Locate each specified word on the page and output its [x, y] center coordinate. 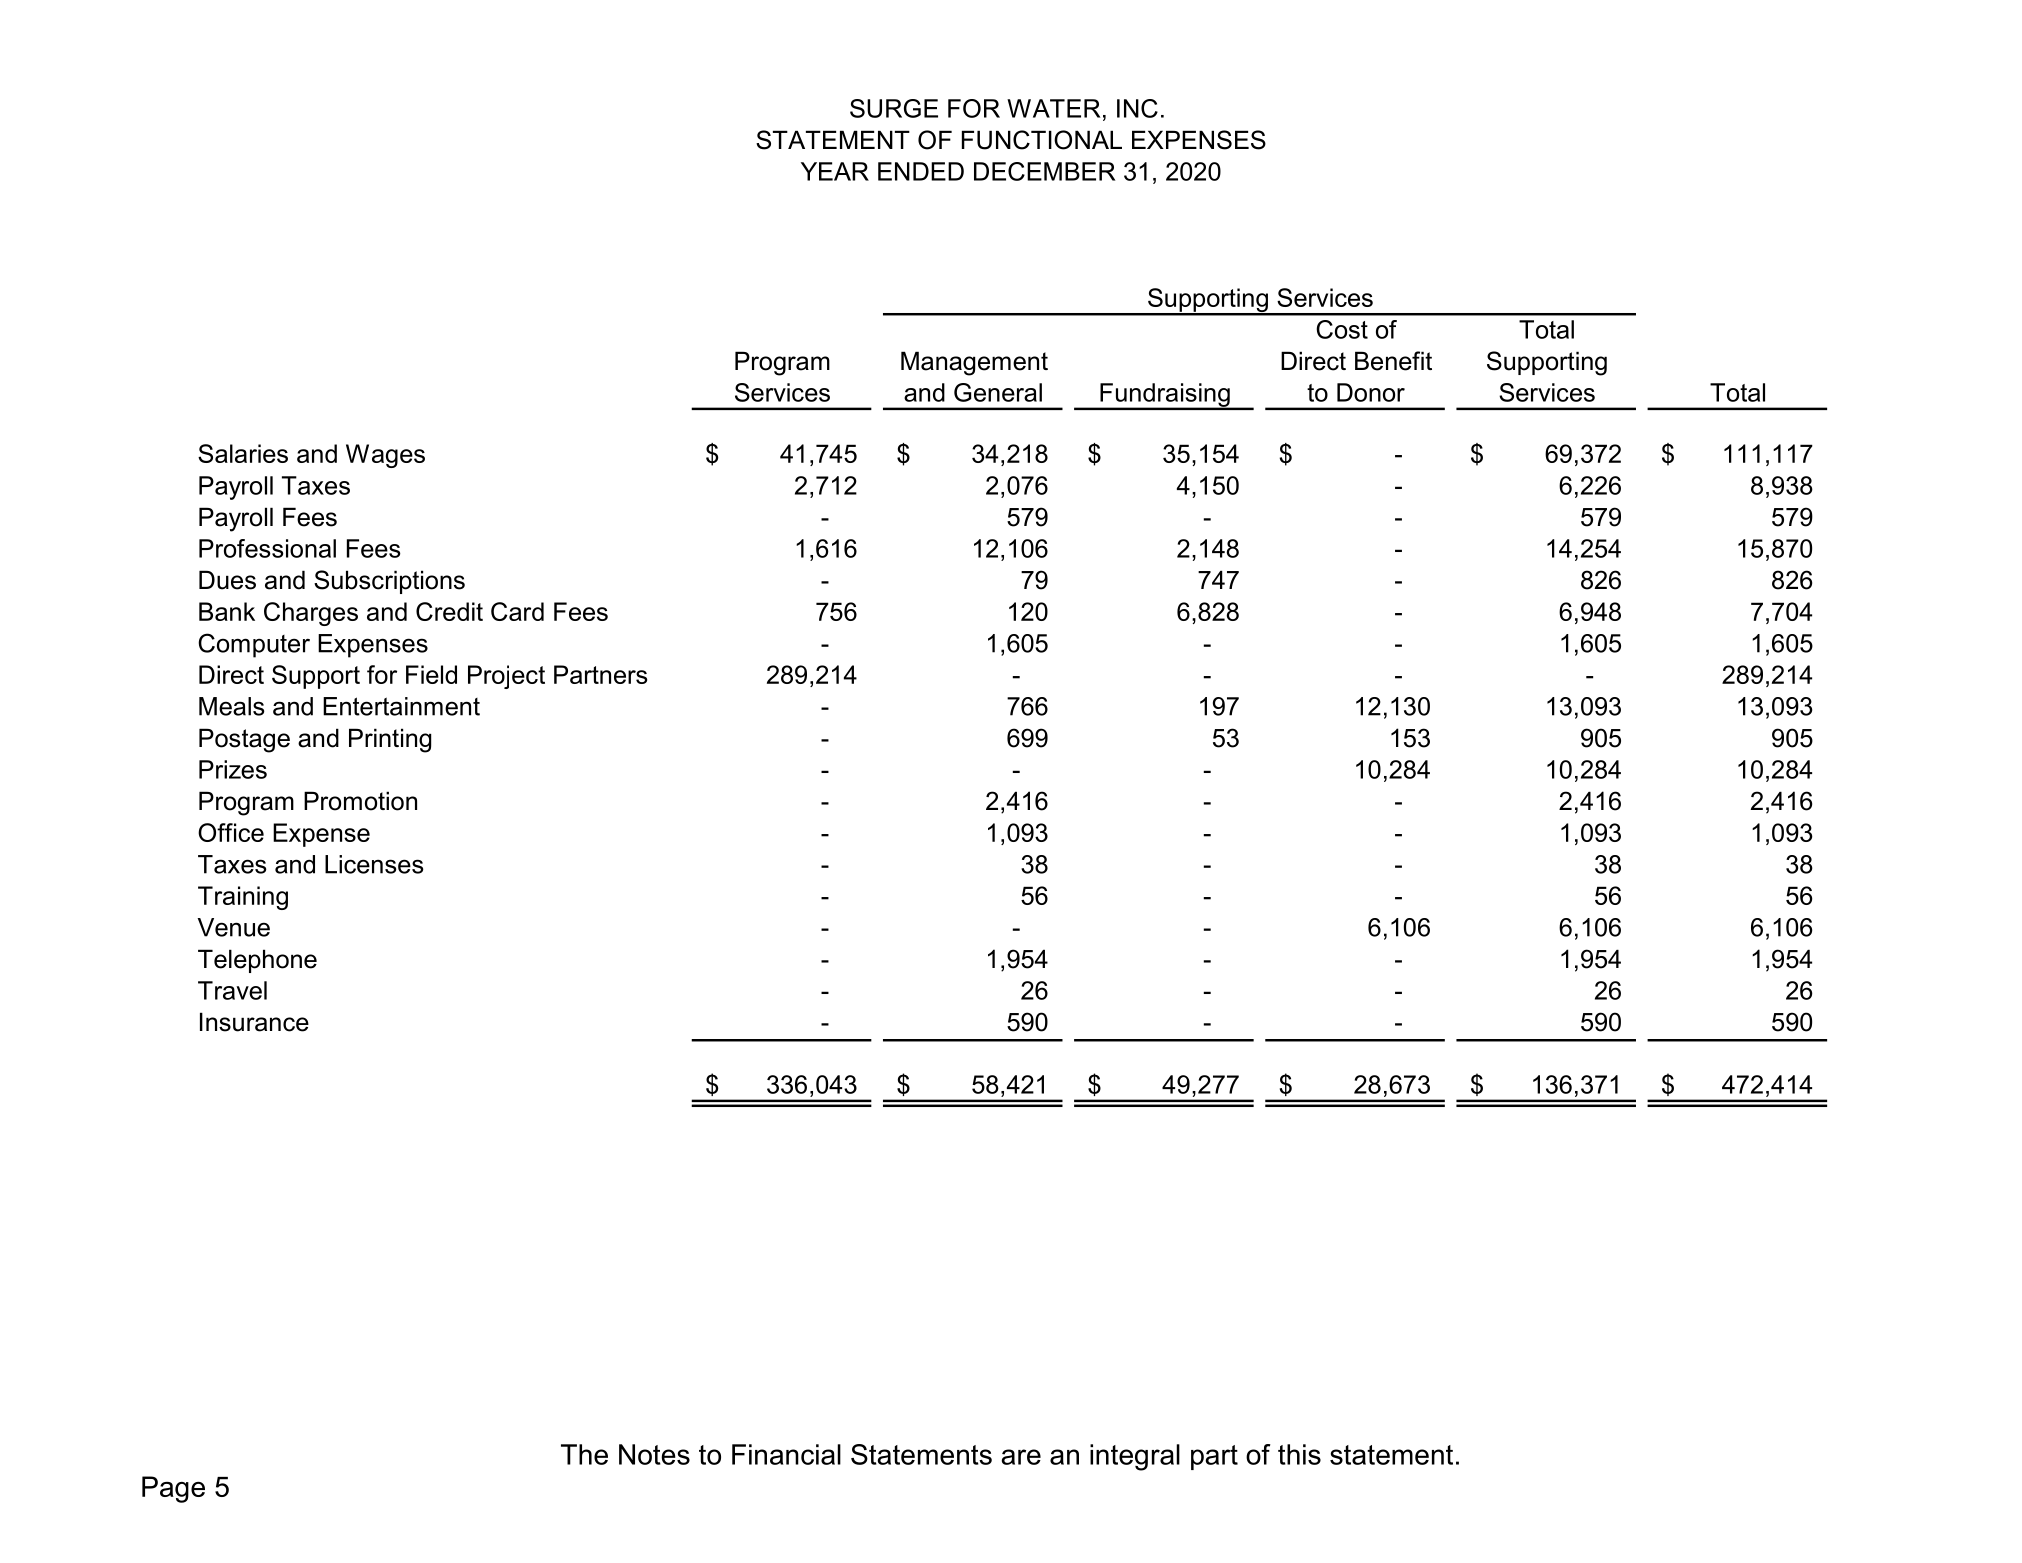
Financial [786, 1454]
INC [1137, 108]
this [1299, 1454]
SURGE [894, 108]
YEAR [835, 171]
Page [173, 1489]
